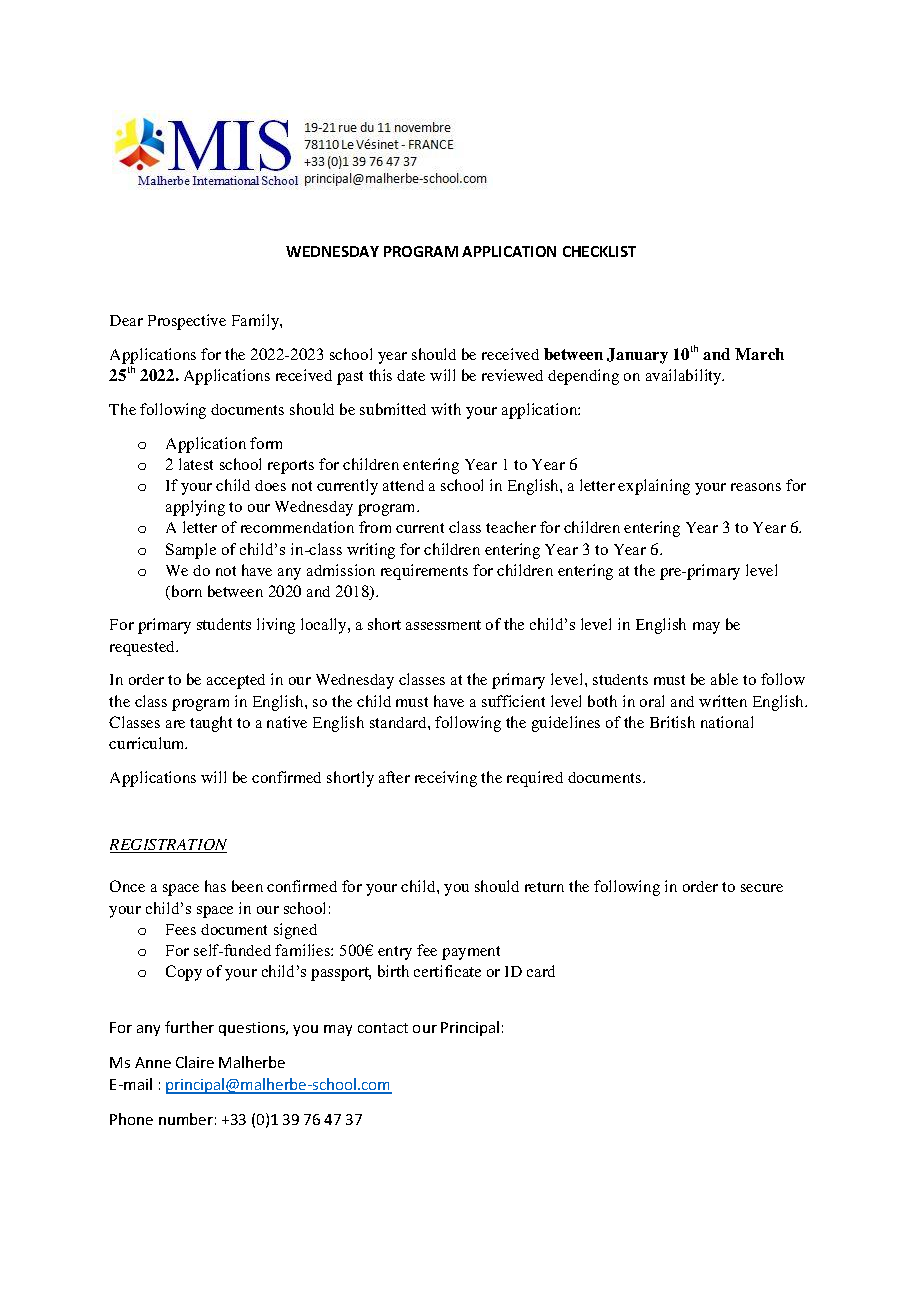 This screenshot has width=924, height=1308. Describe the element at coordinates (403, 485) in the screenshot. I see `attend` at that location.
